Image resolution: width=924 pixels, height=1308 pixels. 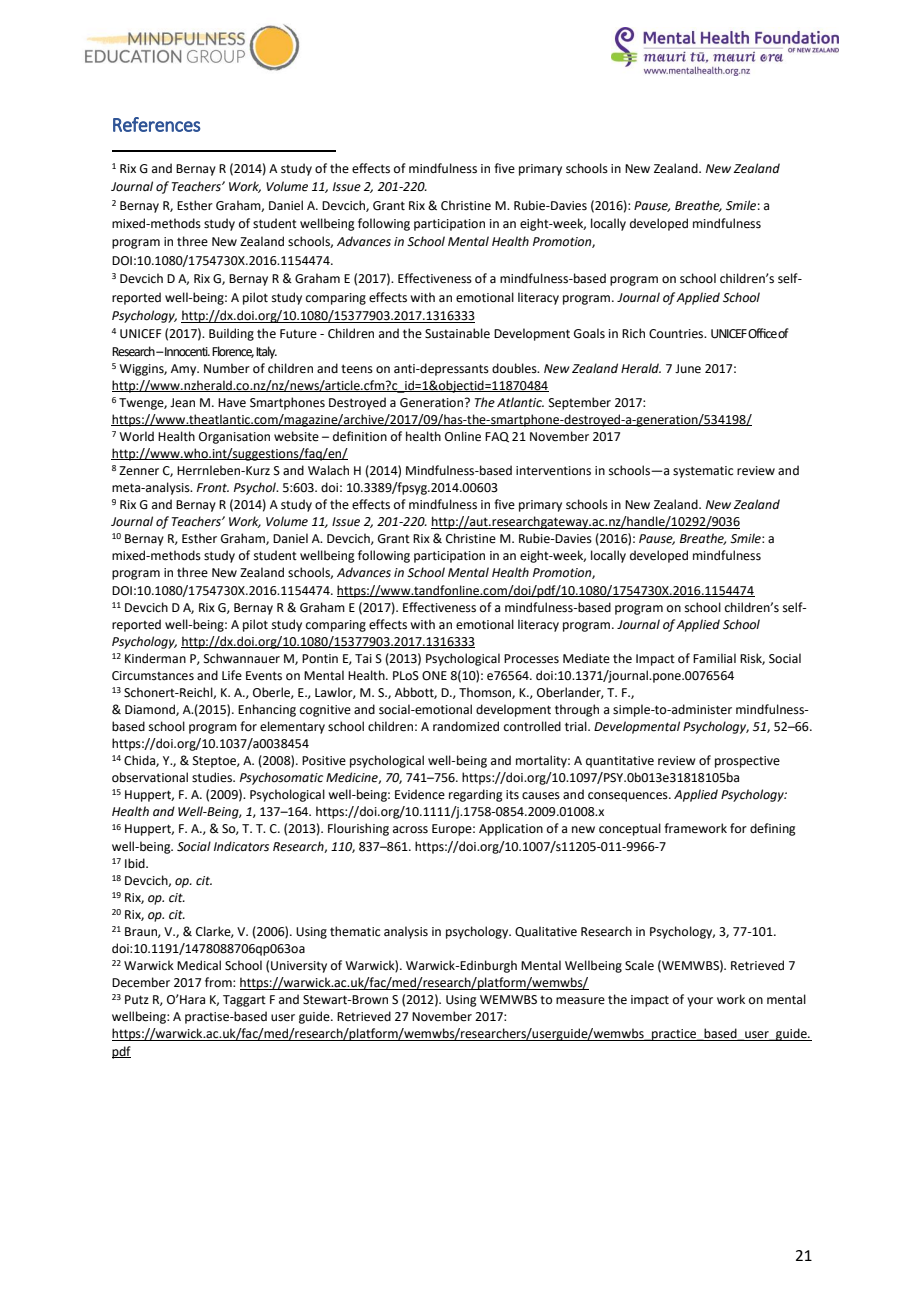 What do you see at coordinates (219, 982) in the screenshot?
I see `from` at bounding box center [219, 982].
